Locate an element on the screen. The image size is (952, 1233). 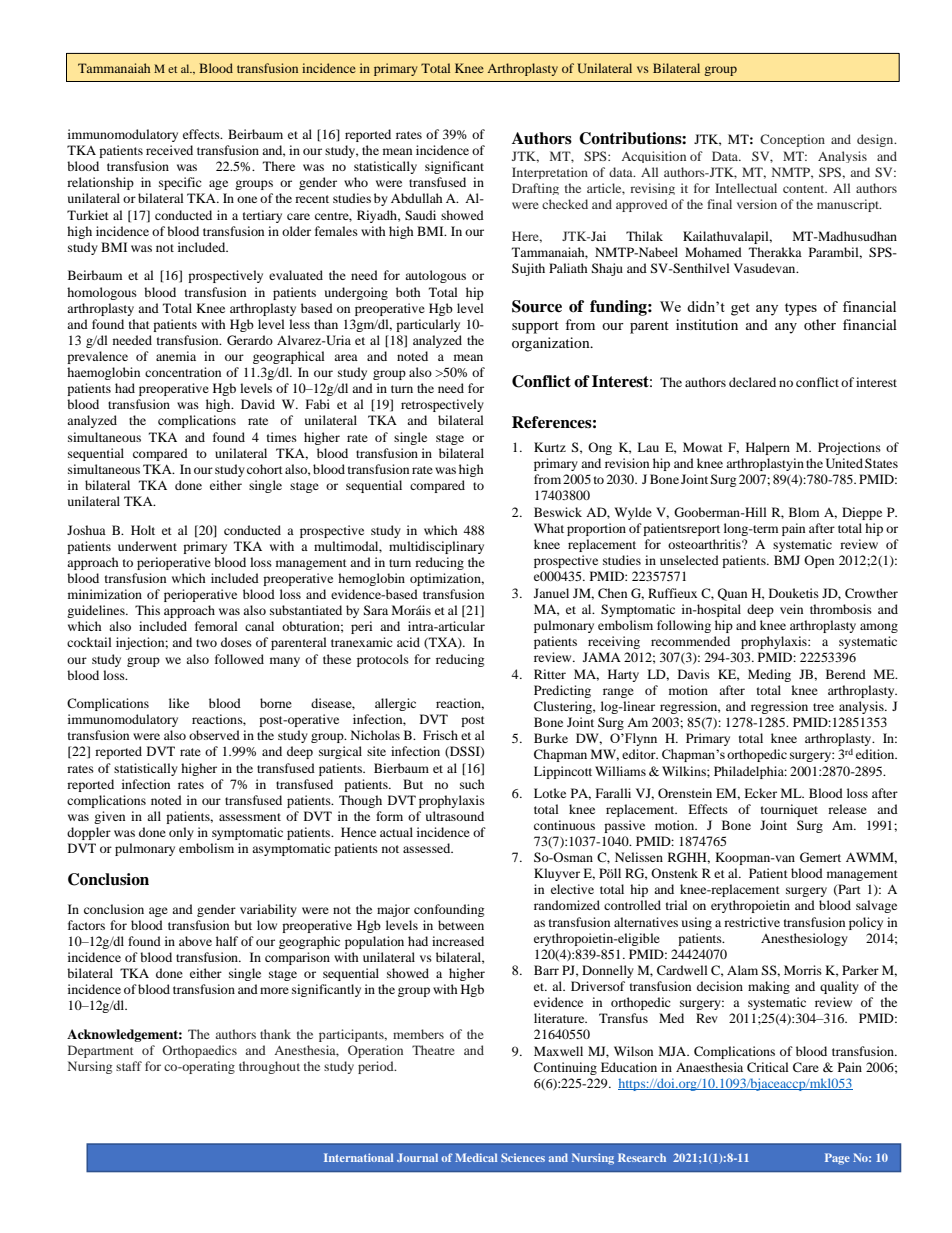
two is located at coordinates (206, 643).
